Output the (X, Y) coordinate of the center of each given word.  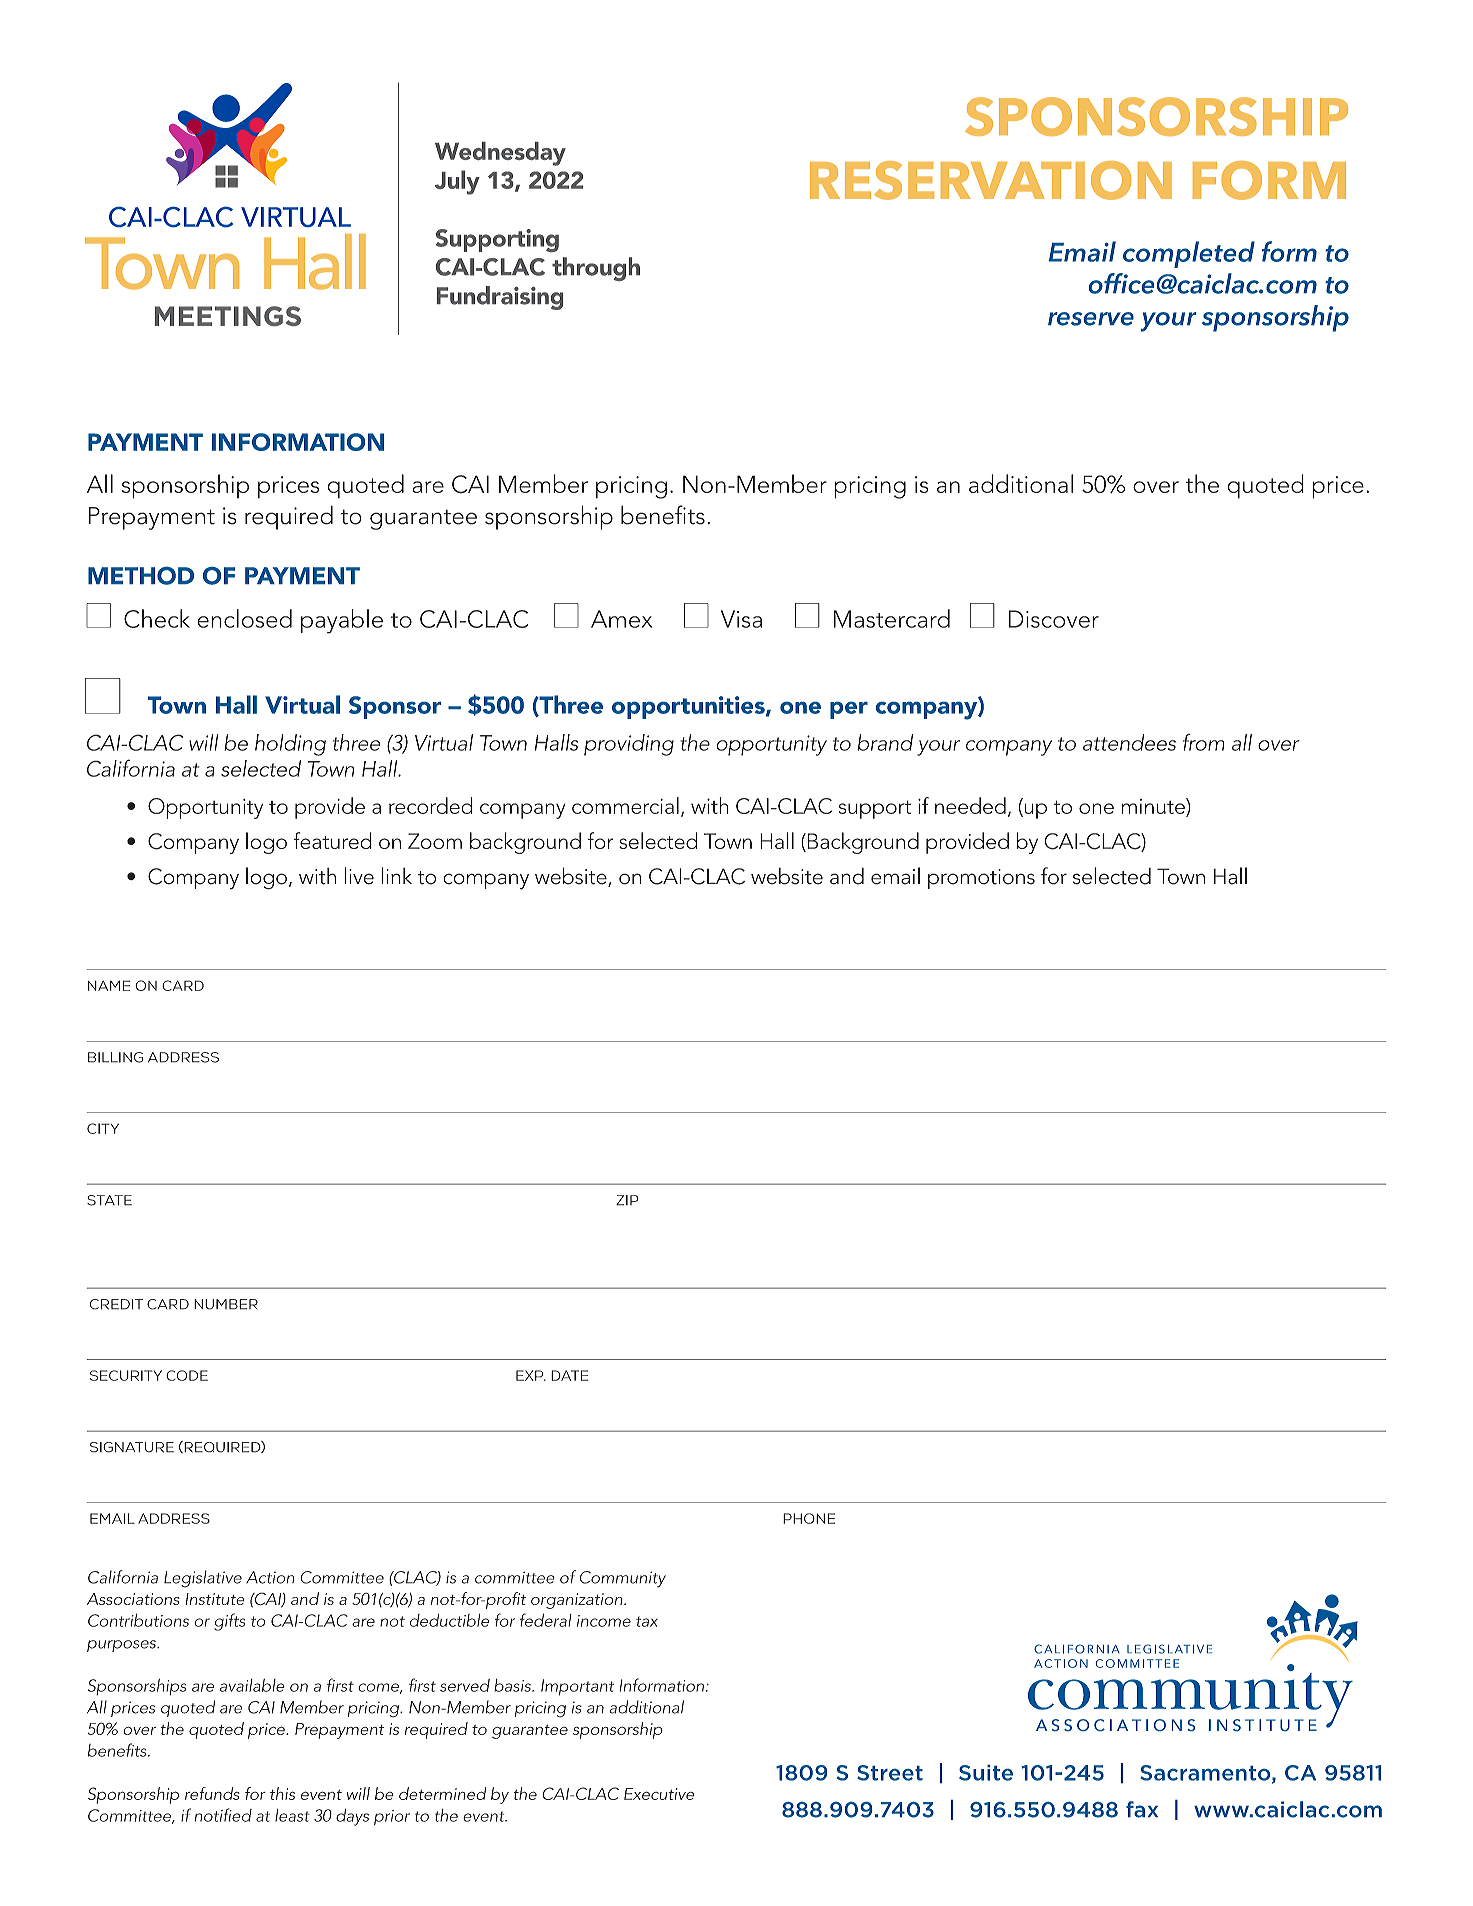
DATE (569, 1375)
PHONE (809, 1518)
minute (1154, 807)
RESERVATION (991, 180)
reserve (1091, 319)
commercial (625, 805)
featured (332, 840)
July (457, 182)
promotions (981, 879)
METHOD (141, 576)
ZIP (627, 1200)
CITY (103, 1128)
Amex (621, 619)
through (596, 269)
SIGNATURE (132, 1447)
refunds (212, 1793)
